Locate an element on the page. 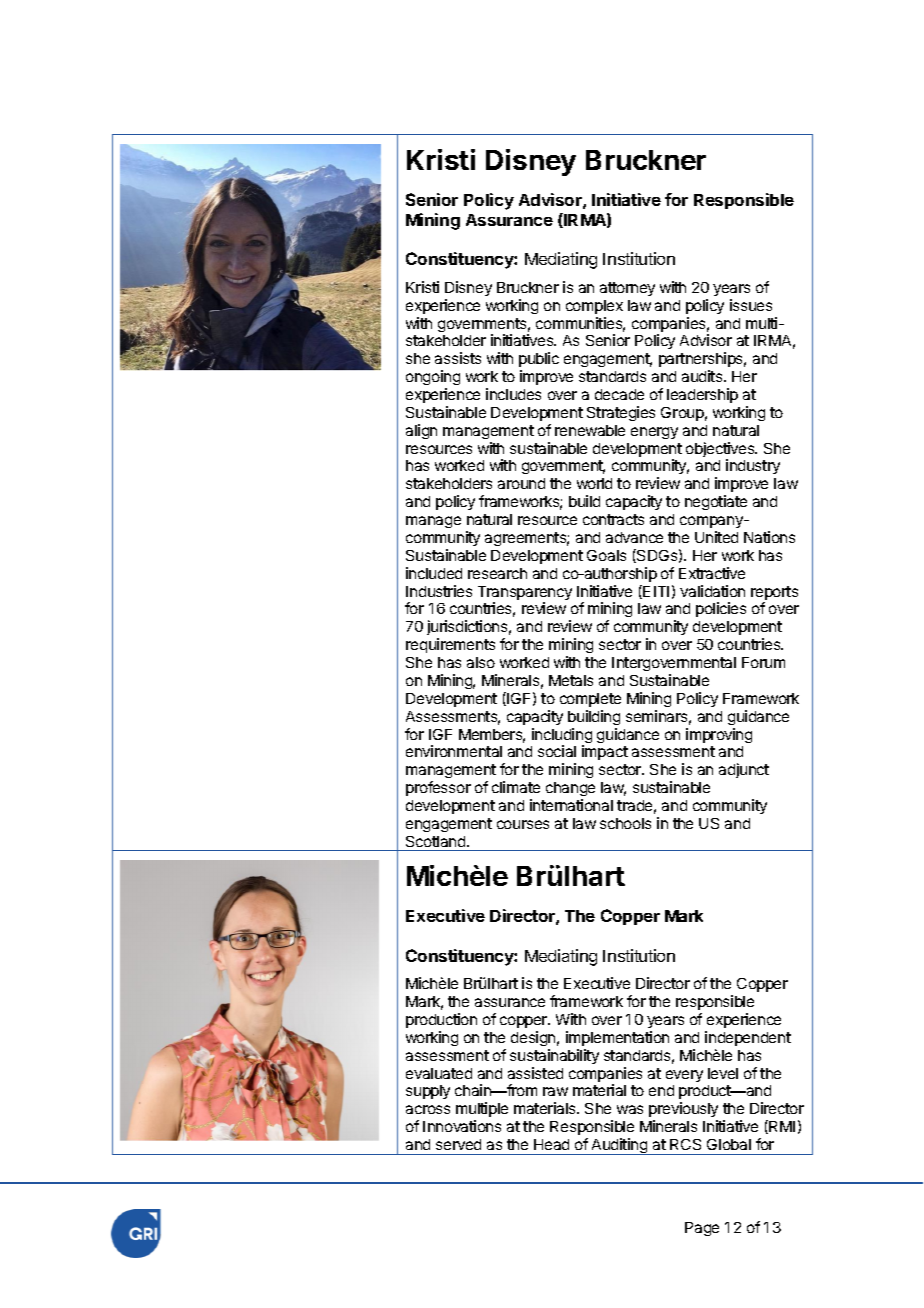  Goals is located at coordinates (606, 555).
